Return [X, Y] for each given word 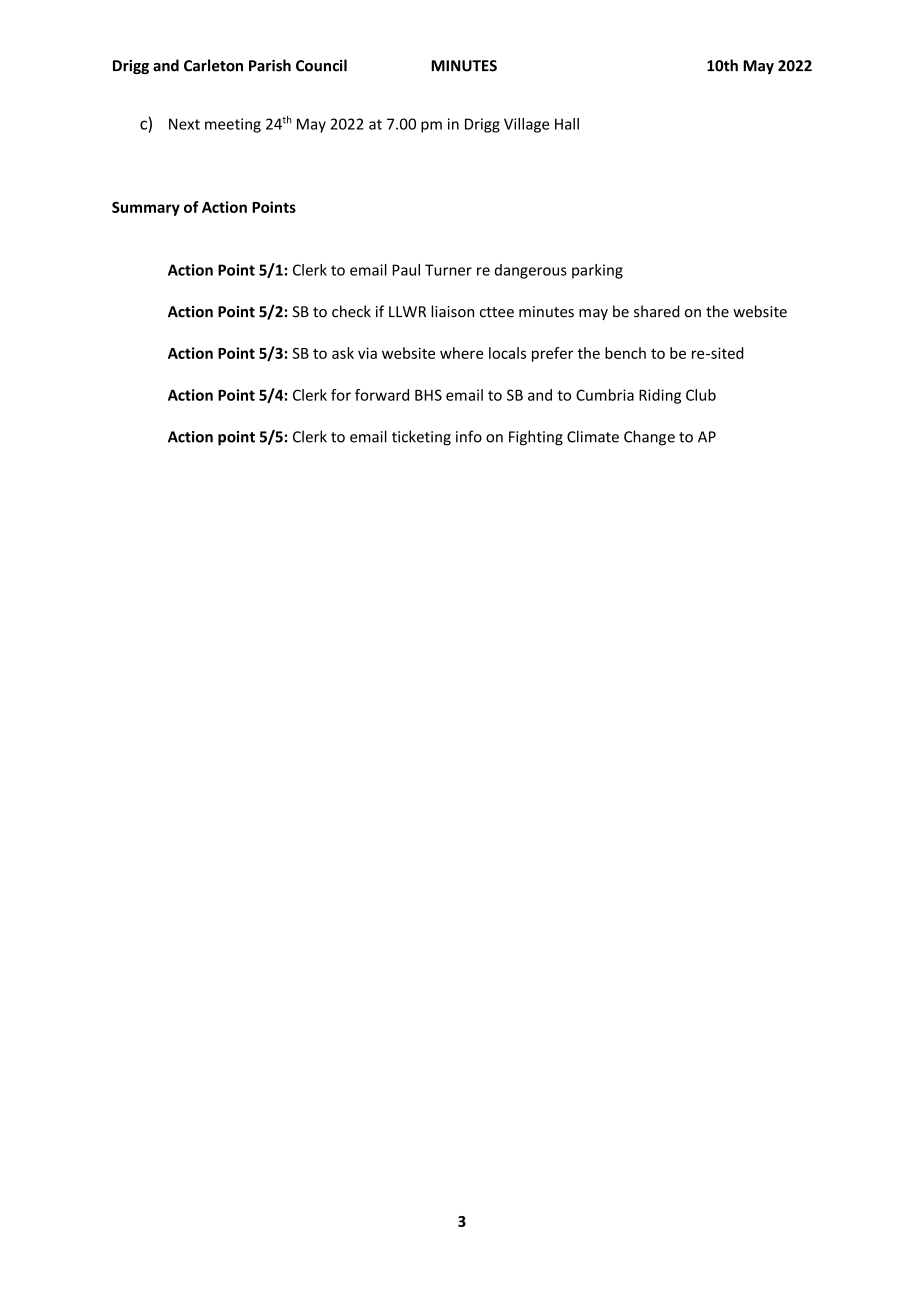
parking [597, 271]
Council [321, 65]
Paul [406, 270]
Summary [146, 208]
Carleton [213, 65]
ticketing [421, 438]
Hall [567, 124]
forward [382, 395]
